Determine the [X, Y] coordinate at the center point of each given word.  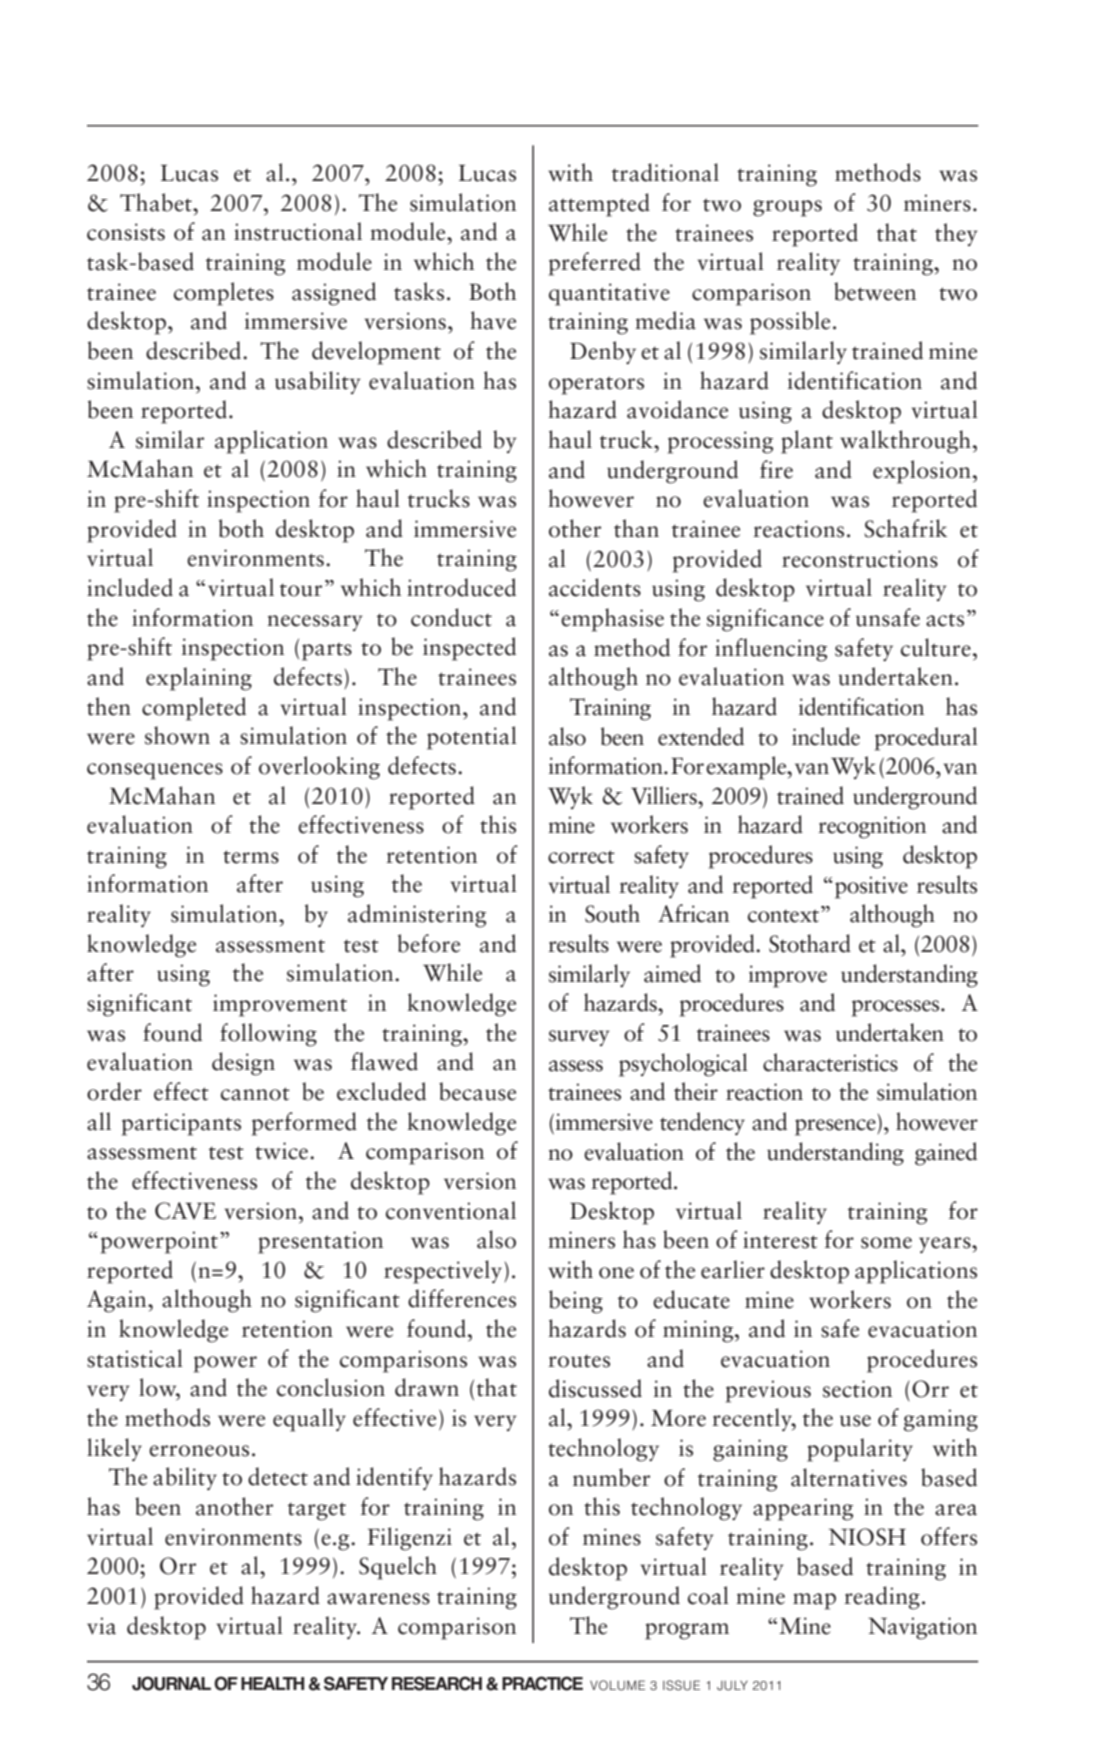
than [636, 528]
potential [472, 738]
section [857, 1389]
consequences [155, 771]
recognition [872, 827]
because [477, 1091]
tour [301, 590]
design [243, 1064]
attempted [599, 205]
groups [787, 208]
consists [126, 232]
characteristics [830, 1062]
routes [579, 1361]
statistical [135, 1358]
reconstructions [860, 559]
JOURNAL [171, 1683]
